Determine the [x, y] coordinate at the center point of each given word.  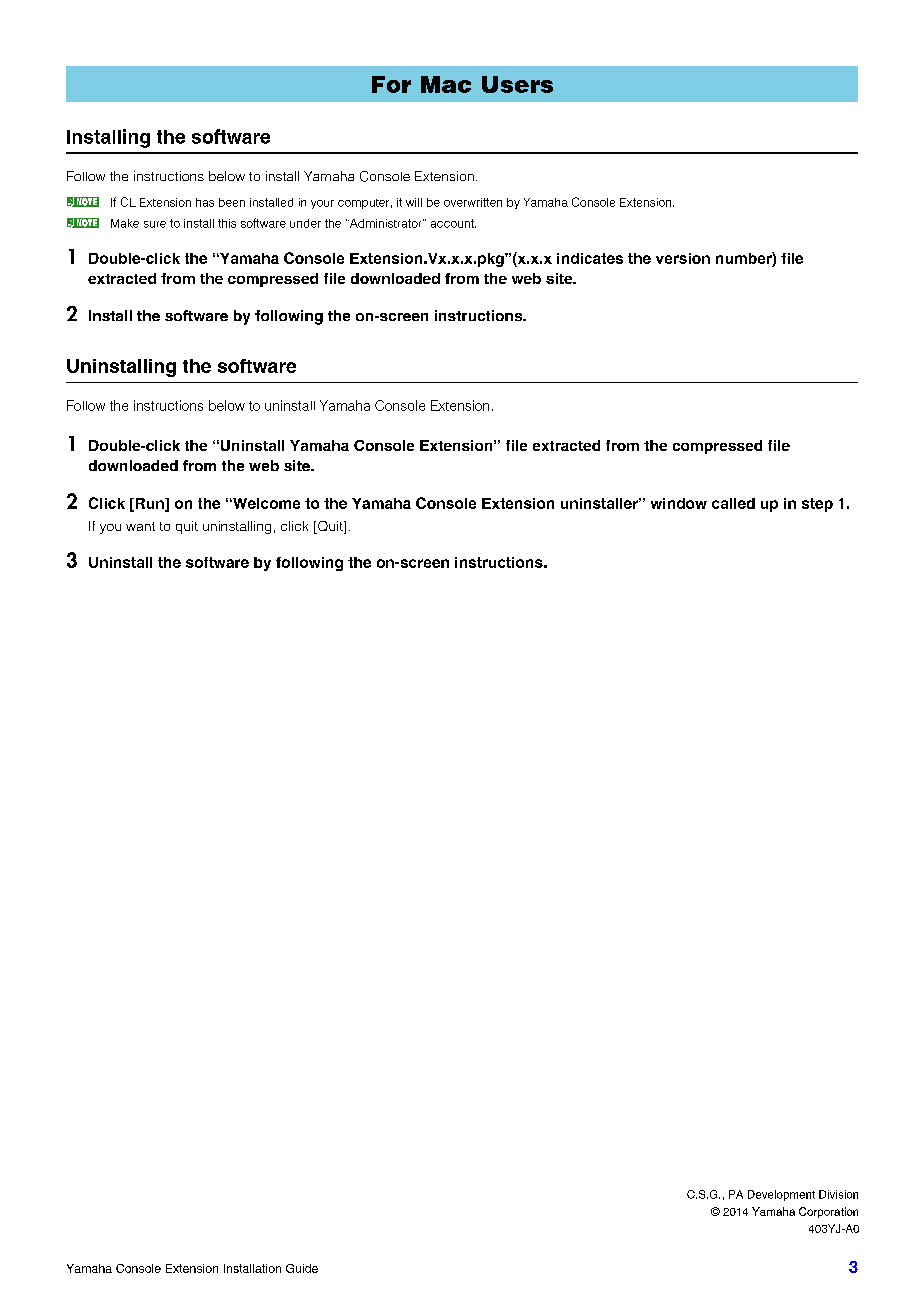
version [683, 258]
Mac [446, 84]
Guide [302, 1268]
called [733, 503]
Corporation [828, 1212]
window [679, 503]
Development [781, 1195]
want [140, 526]
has [205, 202]
